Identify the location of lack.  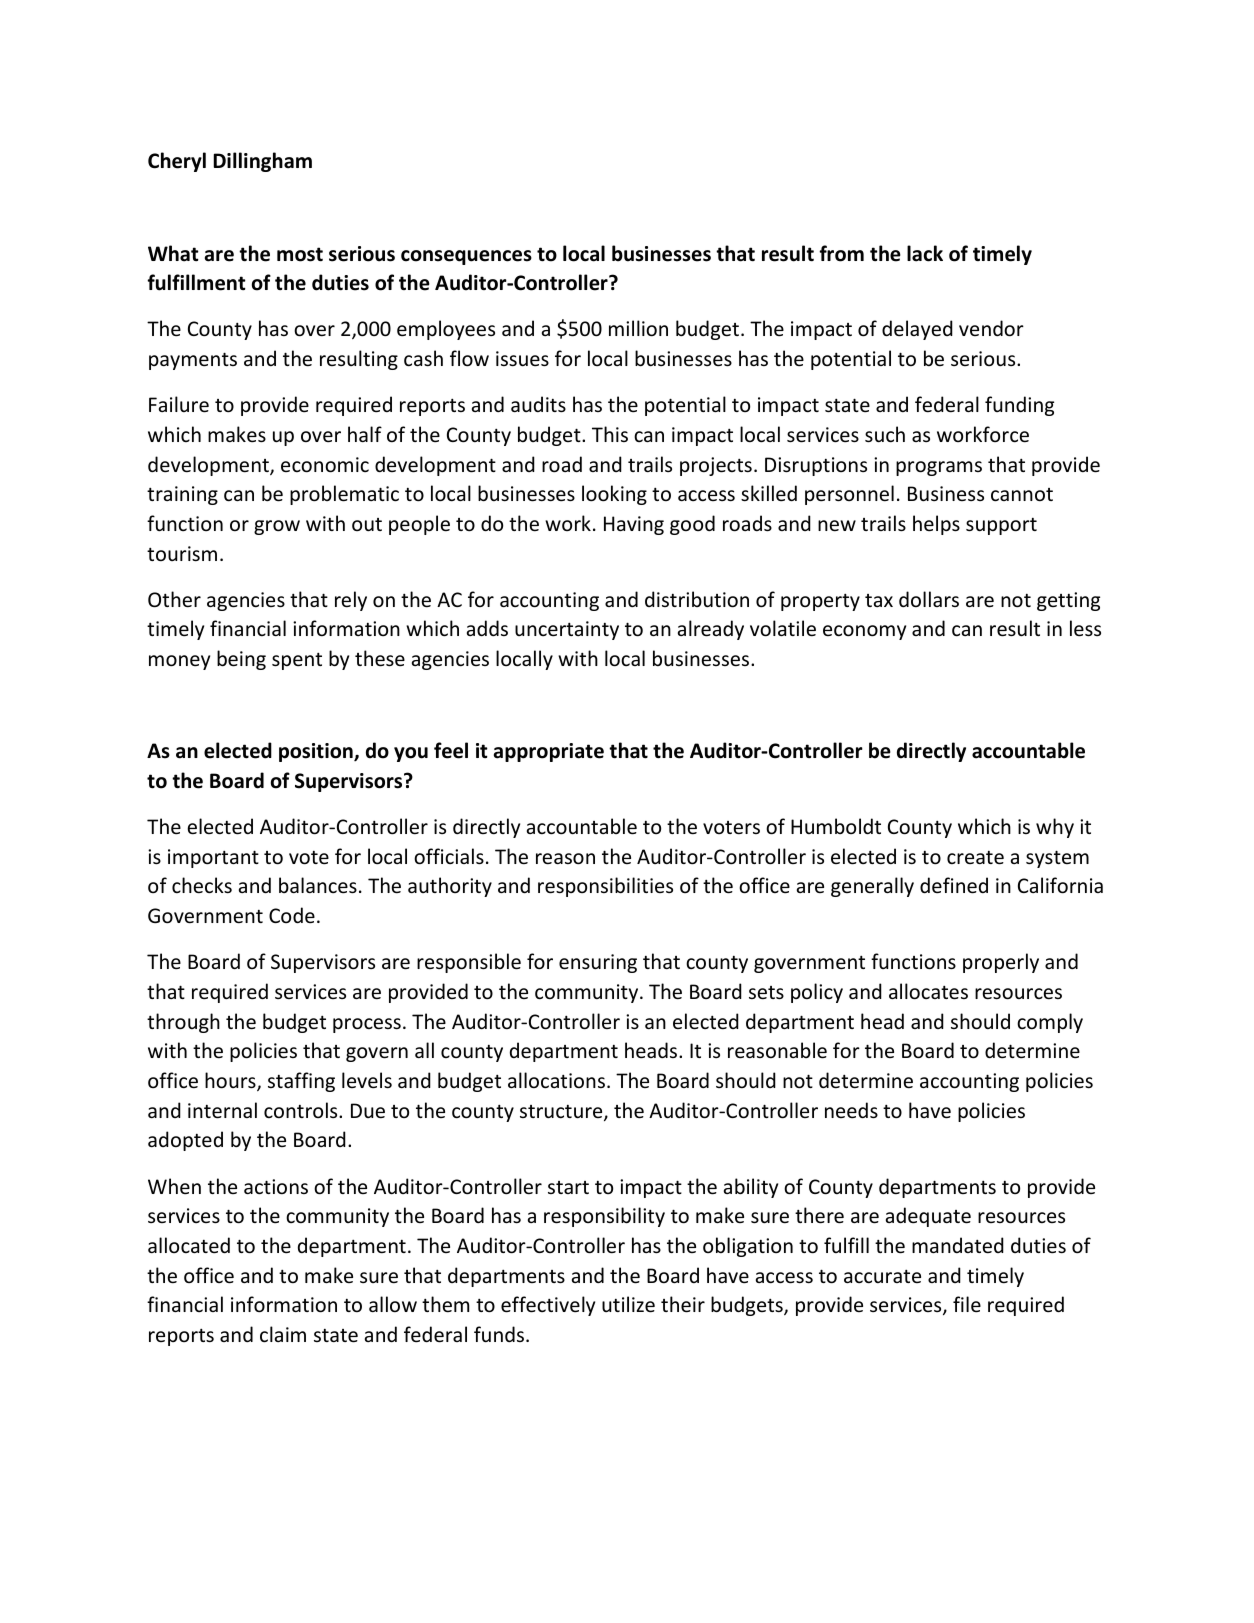
(925, 253).
